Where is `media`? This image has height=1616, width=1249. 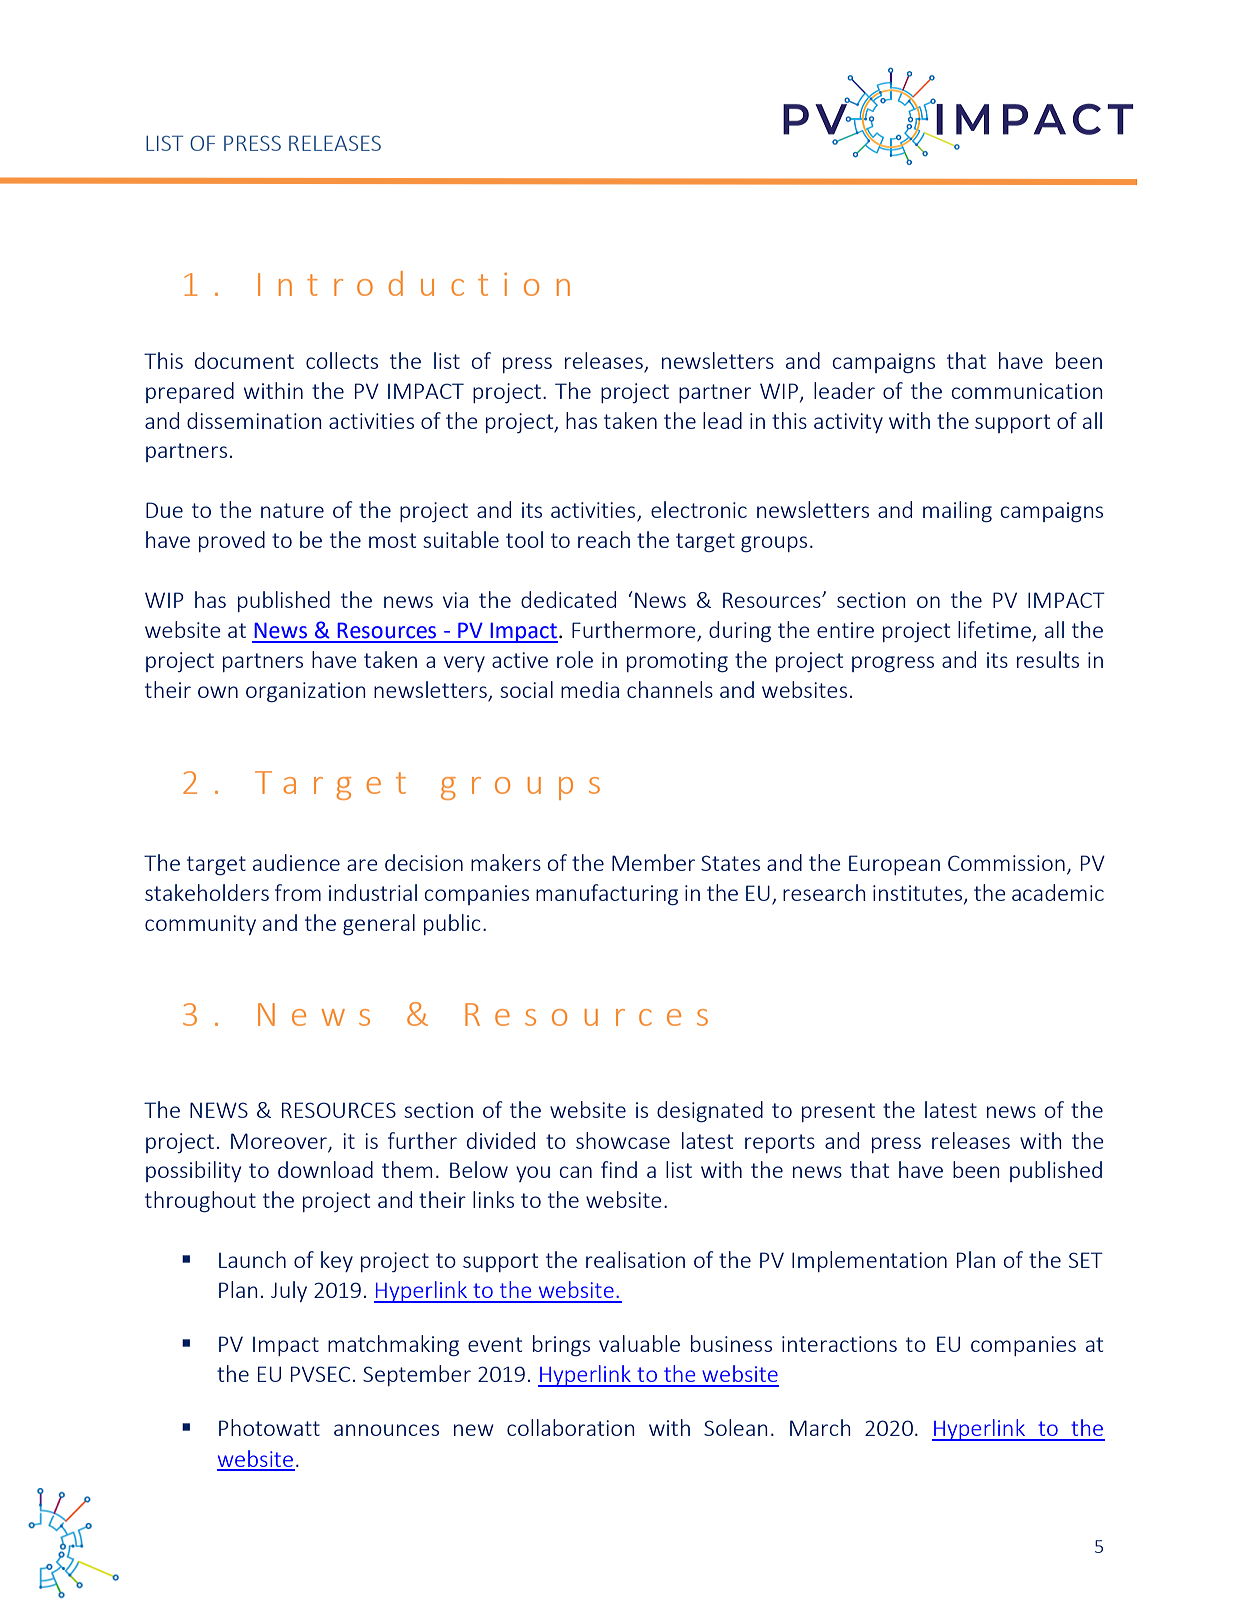 media is located at coordinates (590, 689).
